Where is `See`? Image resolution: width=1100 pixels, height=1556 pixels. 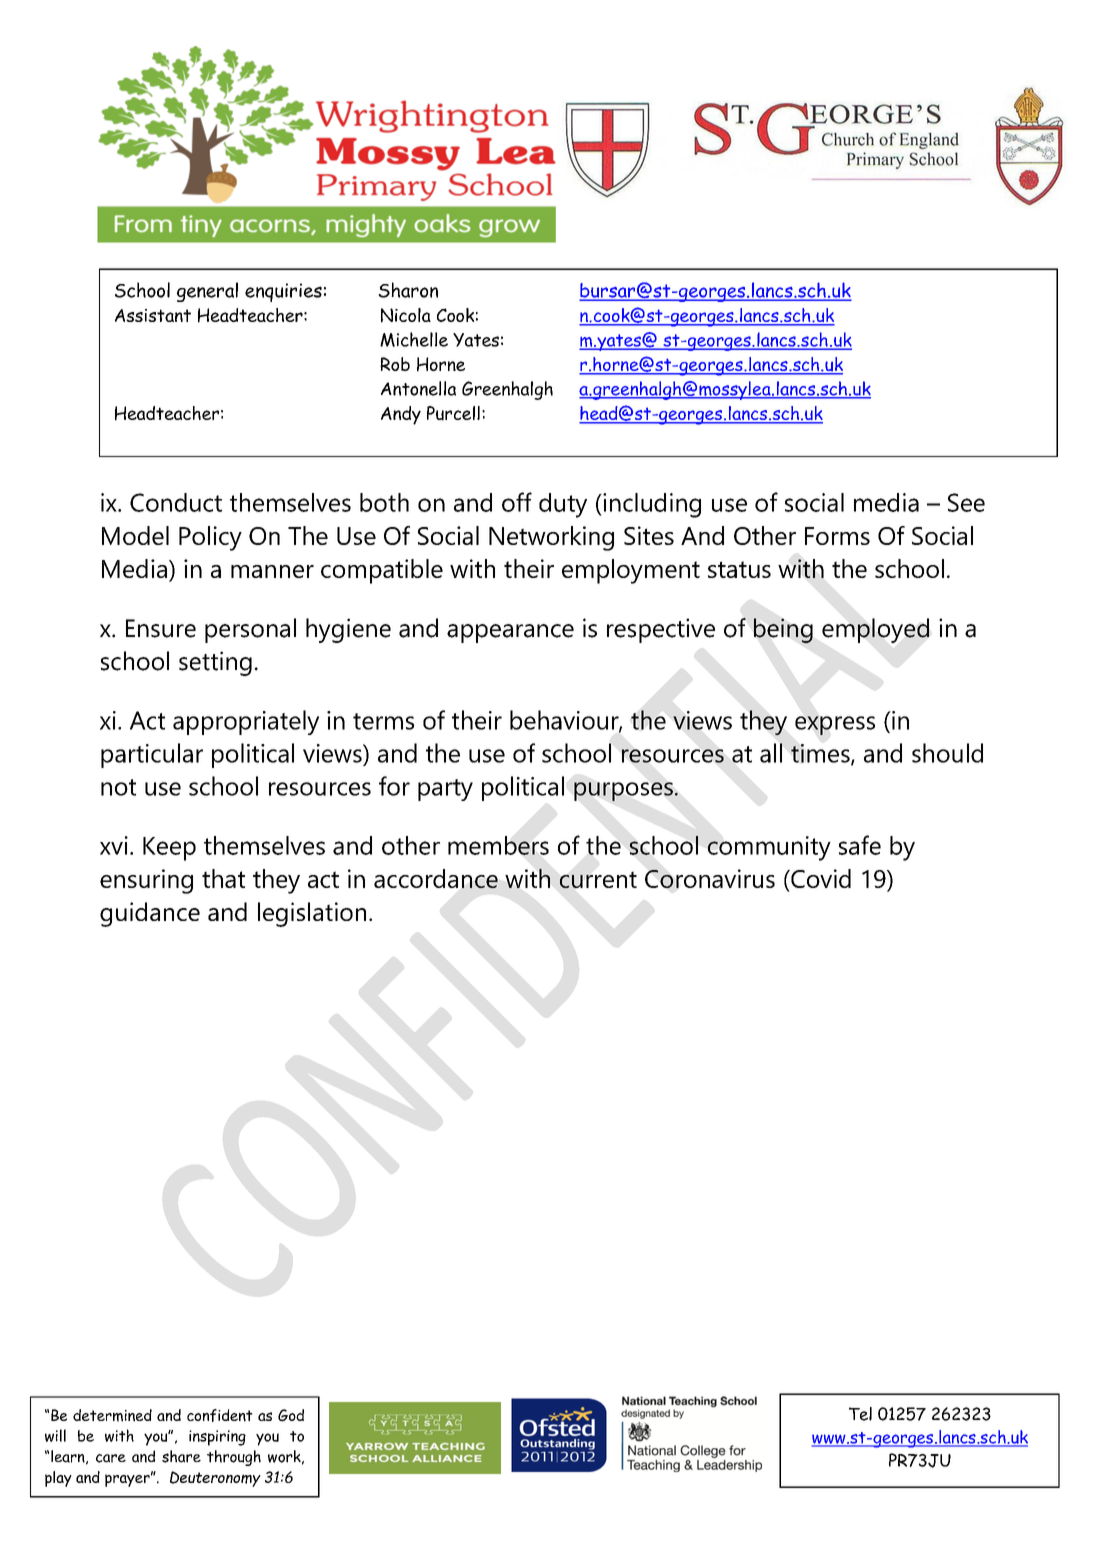 See is located at coordinates (966, 502).
